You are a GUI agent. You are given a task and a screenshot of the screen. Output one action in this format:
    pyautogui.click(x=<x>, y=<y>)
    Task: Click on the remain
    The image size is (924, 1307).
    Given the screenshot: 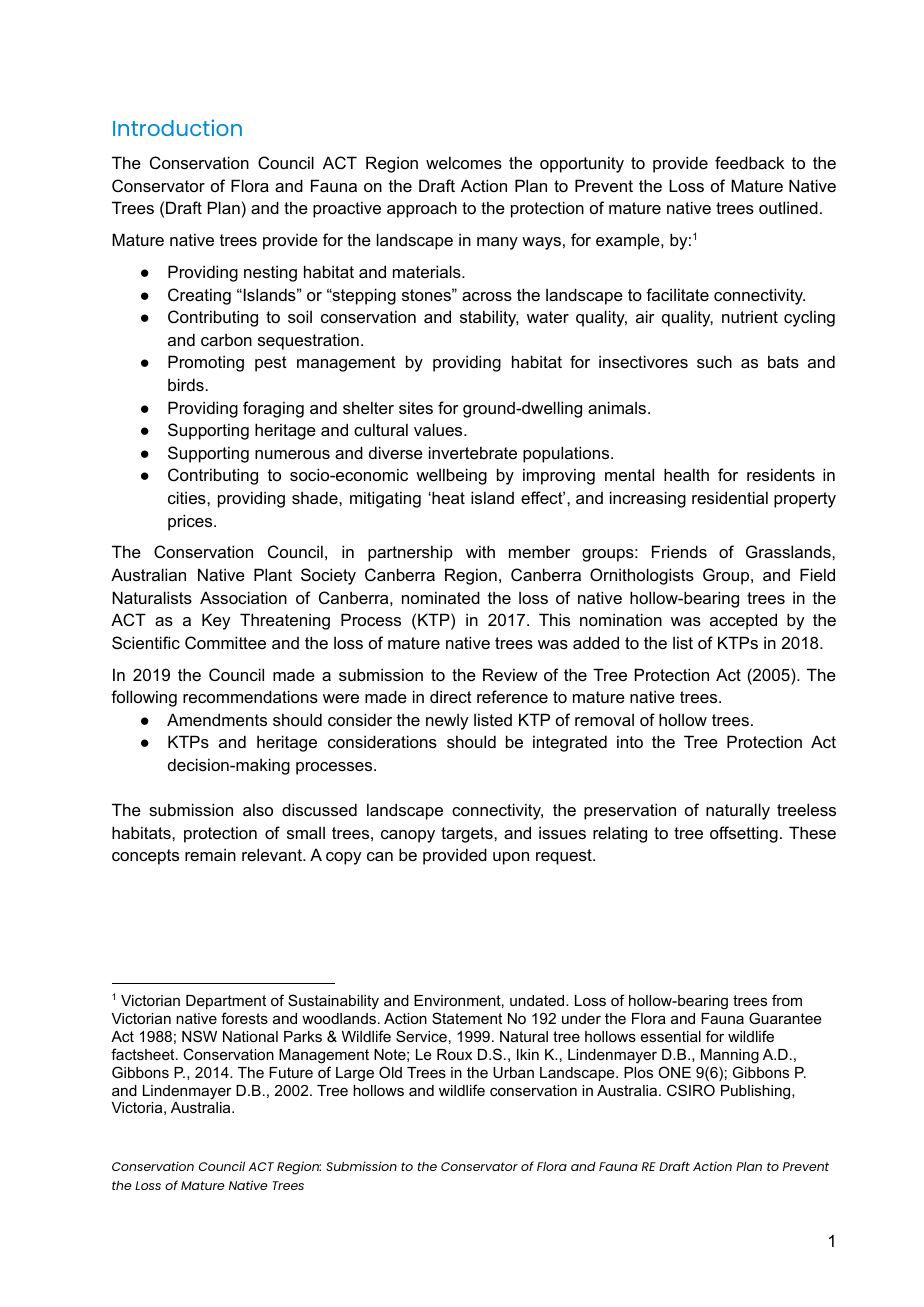 What is the action you would take?
    pyautogui.click(x=210, y=854)
